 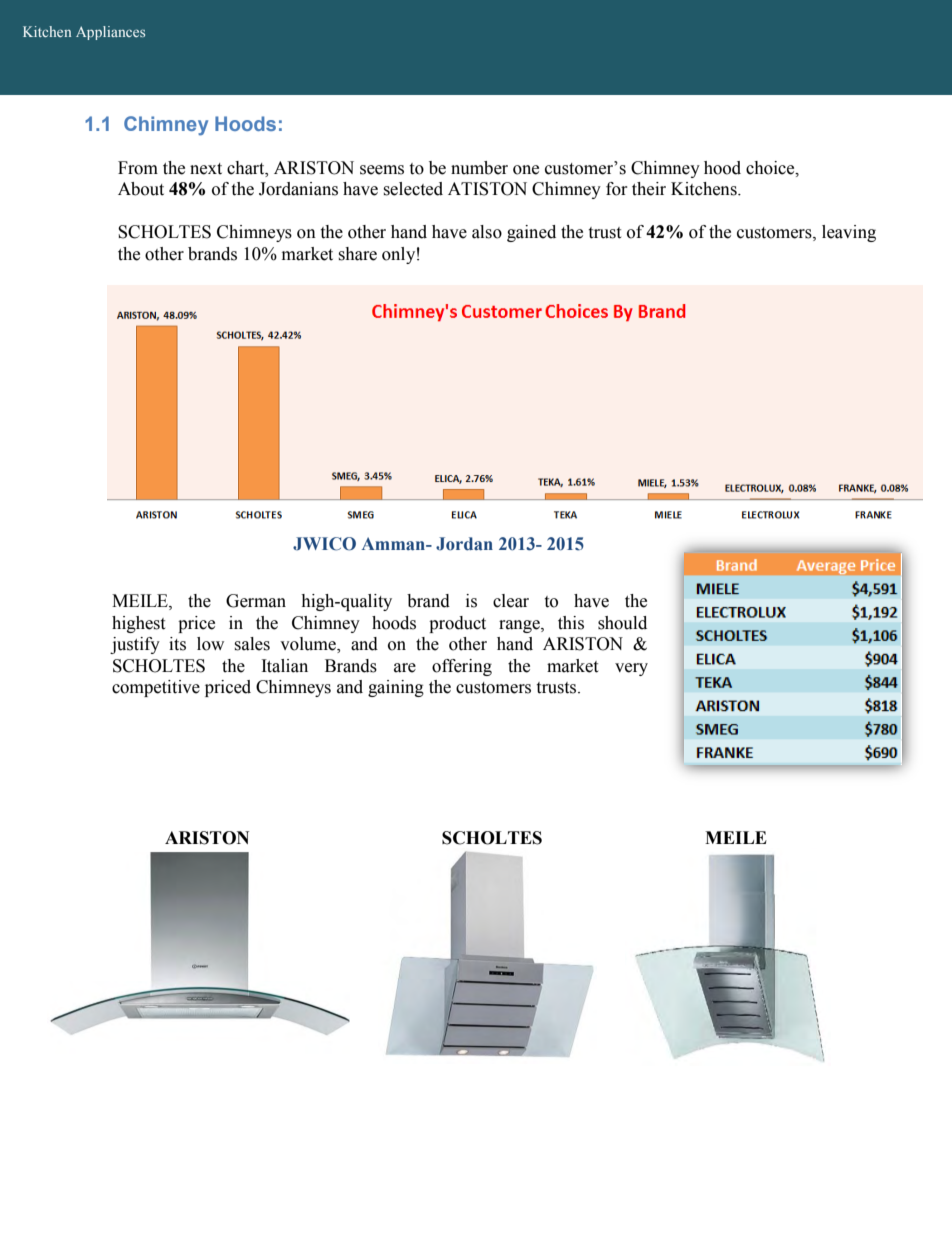 I want to click on German, so click(x=256, y=601).
